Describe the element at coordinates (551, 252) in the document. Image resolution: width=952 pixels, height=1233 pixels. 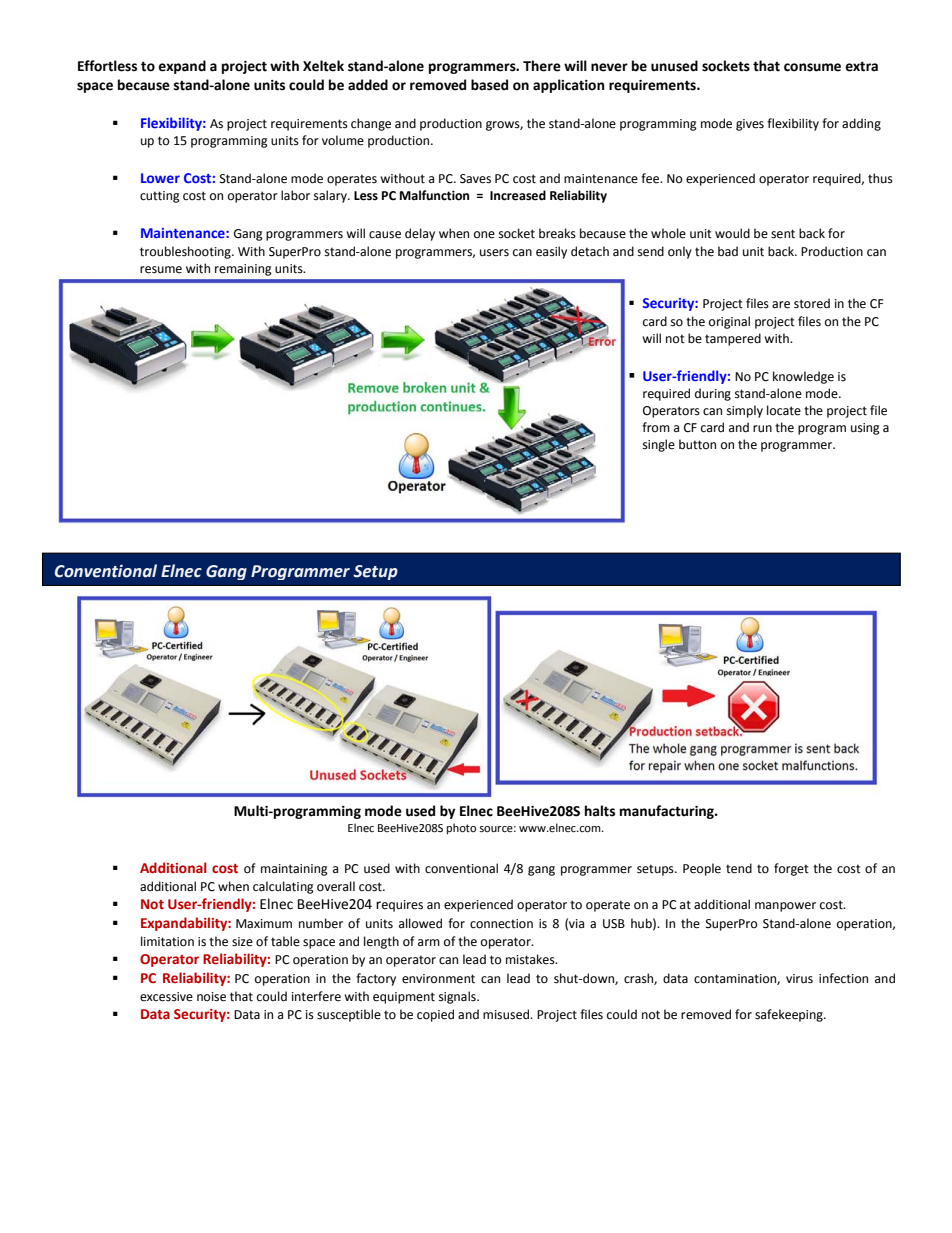
I see `easily` at that location.
